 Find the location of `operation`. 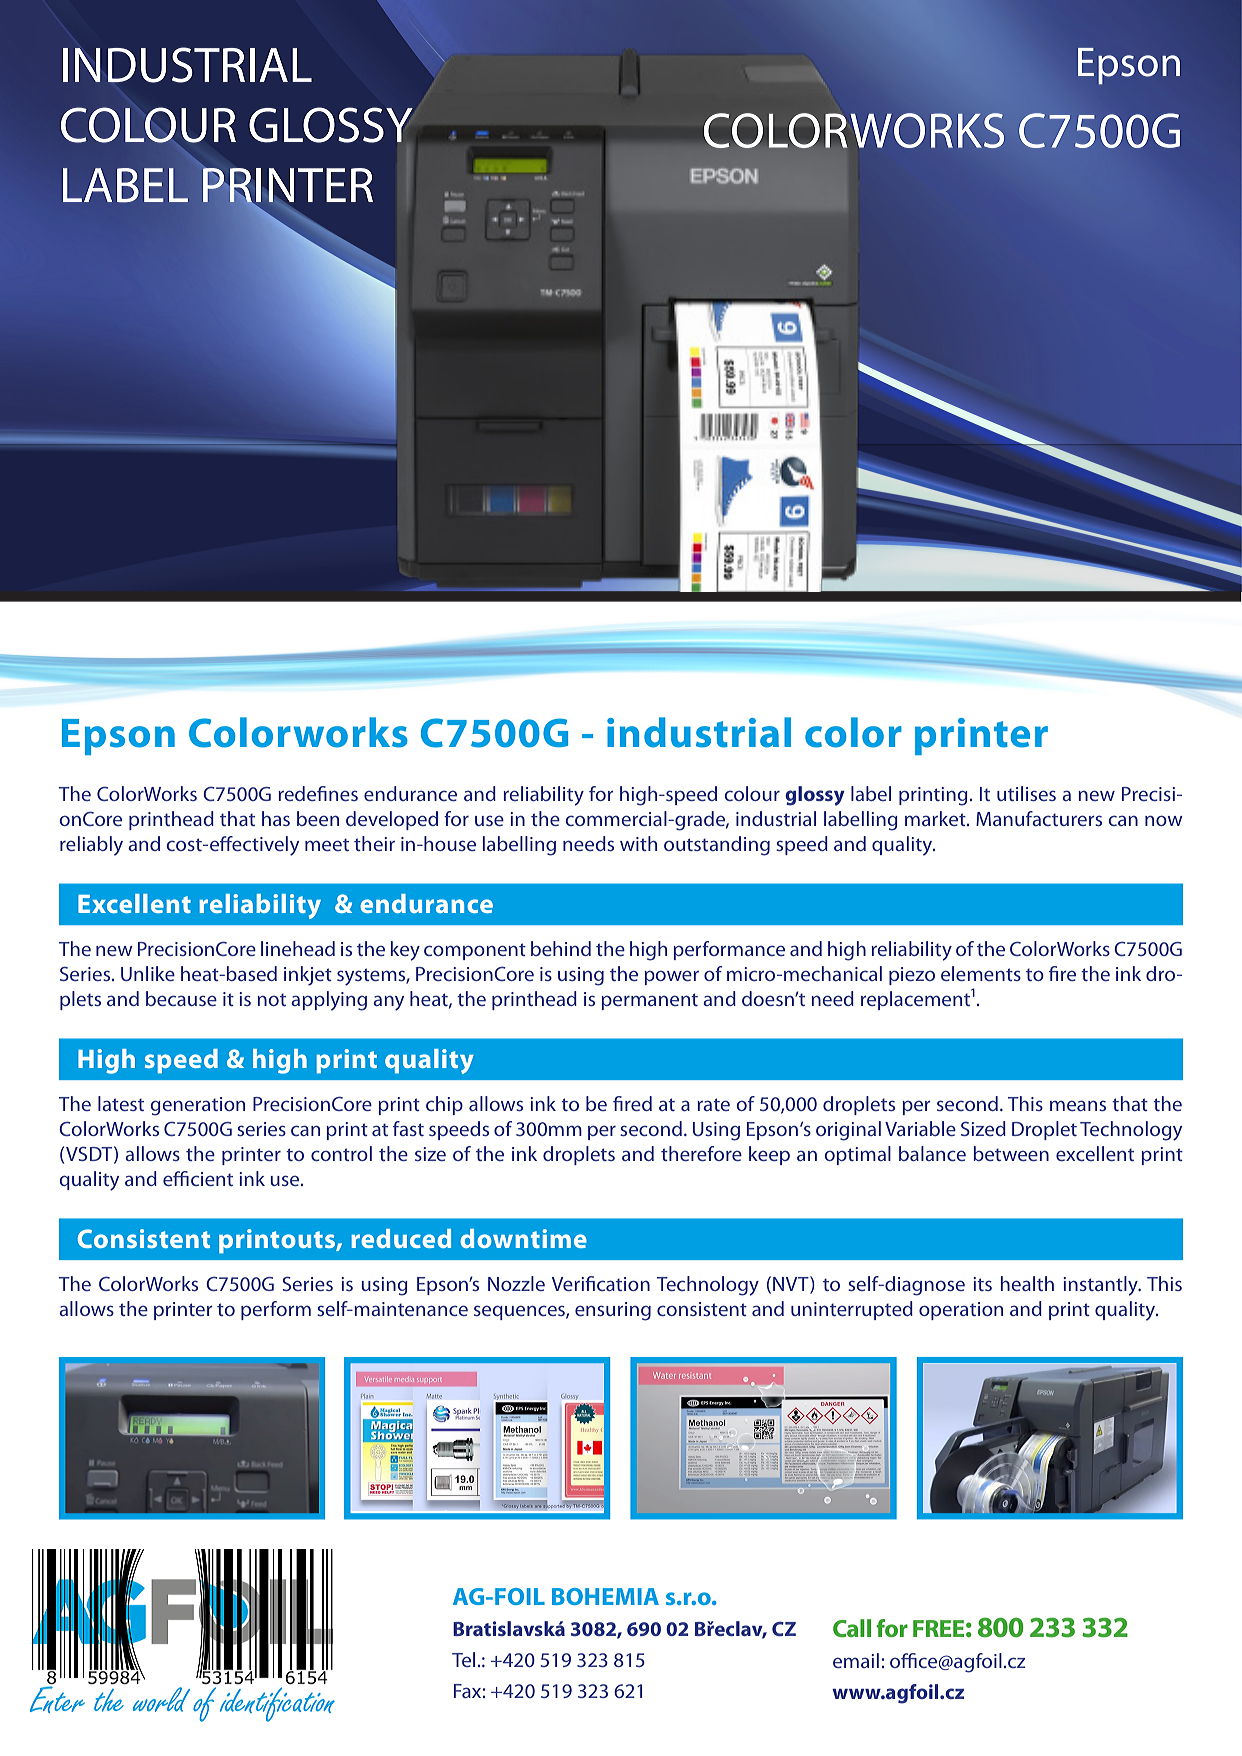

operation is located at coordinates (961, 1311).
